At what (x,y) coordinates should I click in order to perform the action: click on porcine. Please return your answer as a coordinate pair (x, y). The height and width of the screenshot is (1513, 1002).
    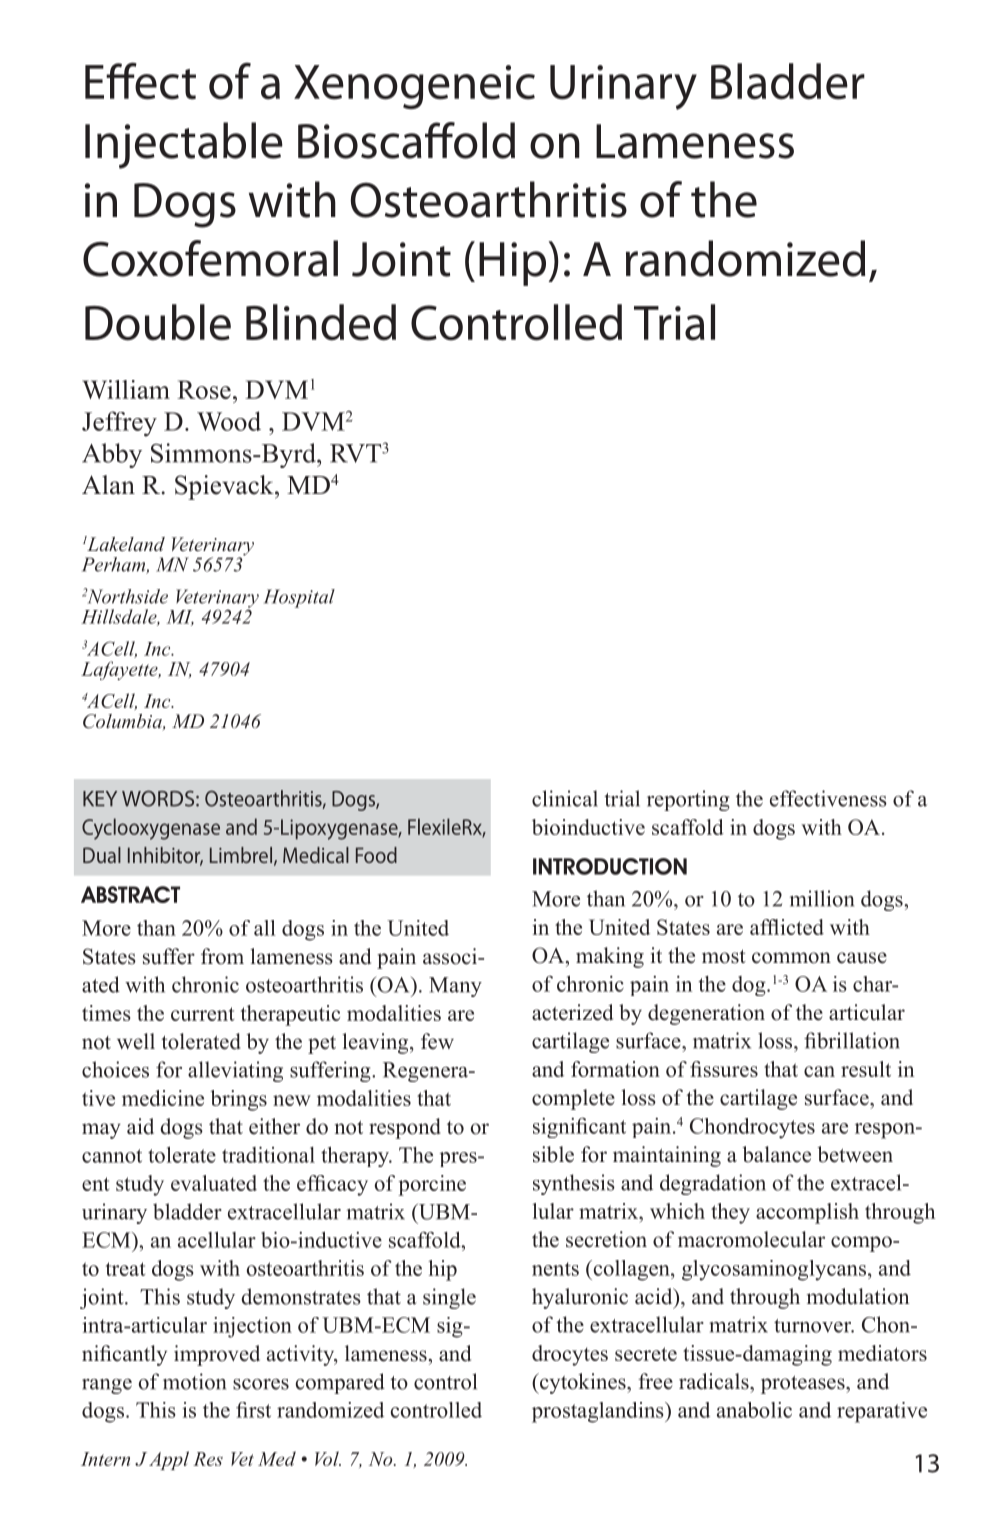
    Looking at the image, I should click on (432, 1185).
